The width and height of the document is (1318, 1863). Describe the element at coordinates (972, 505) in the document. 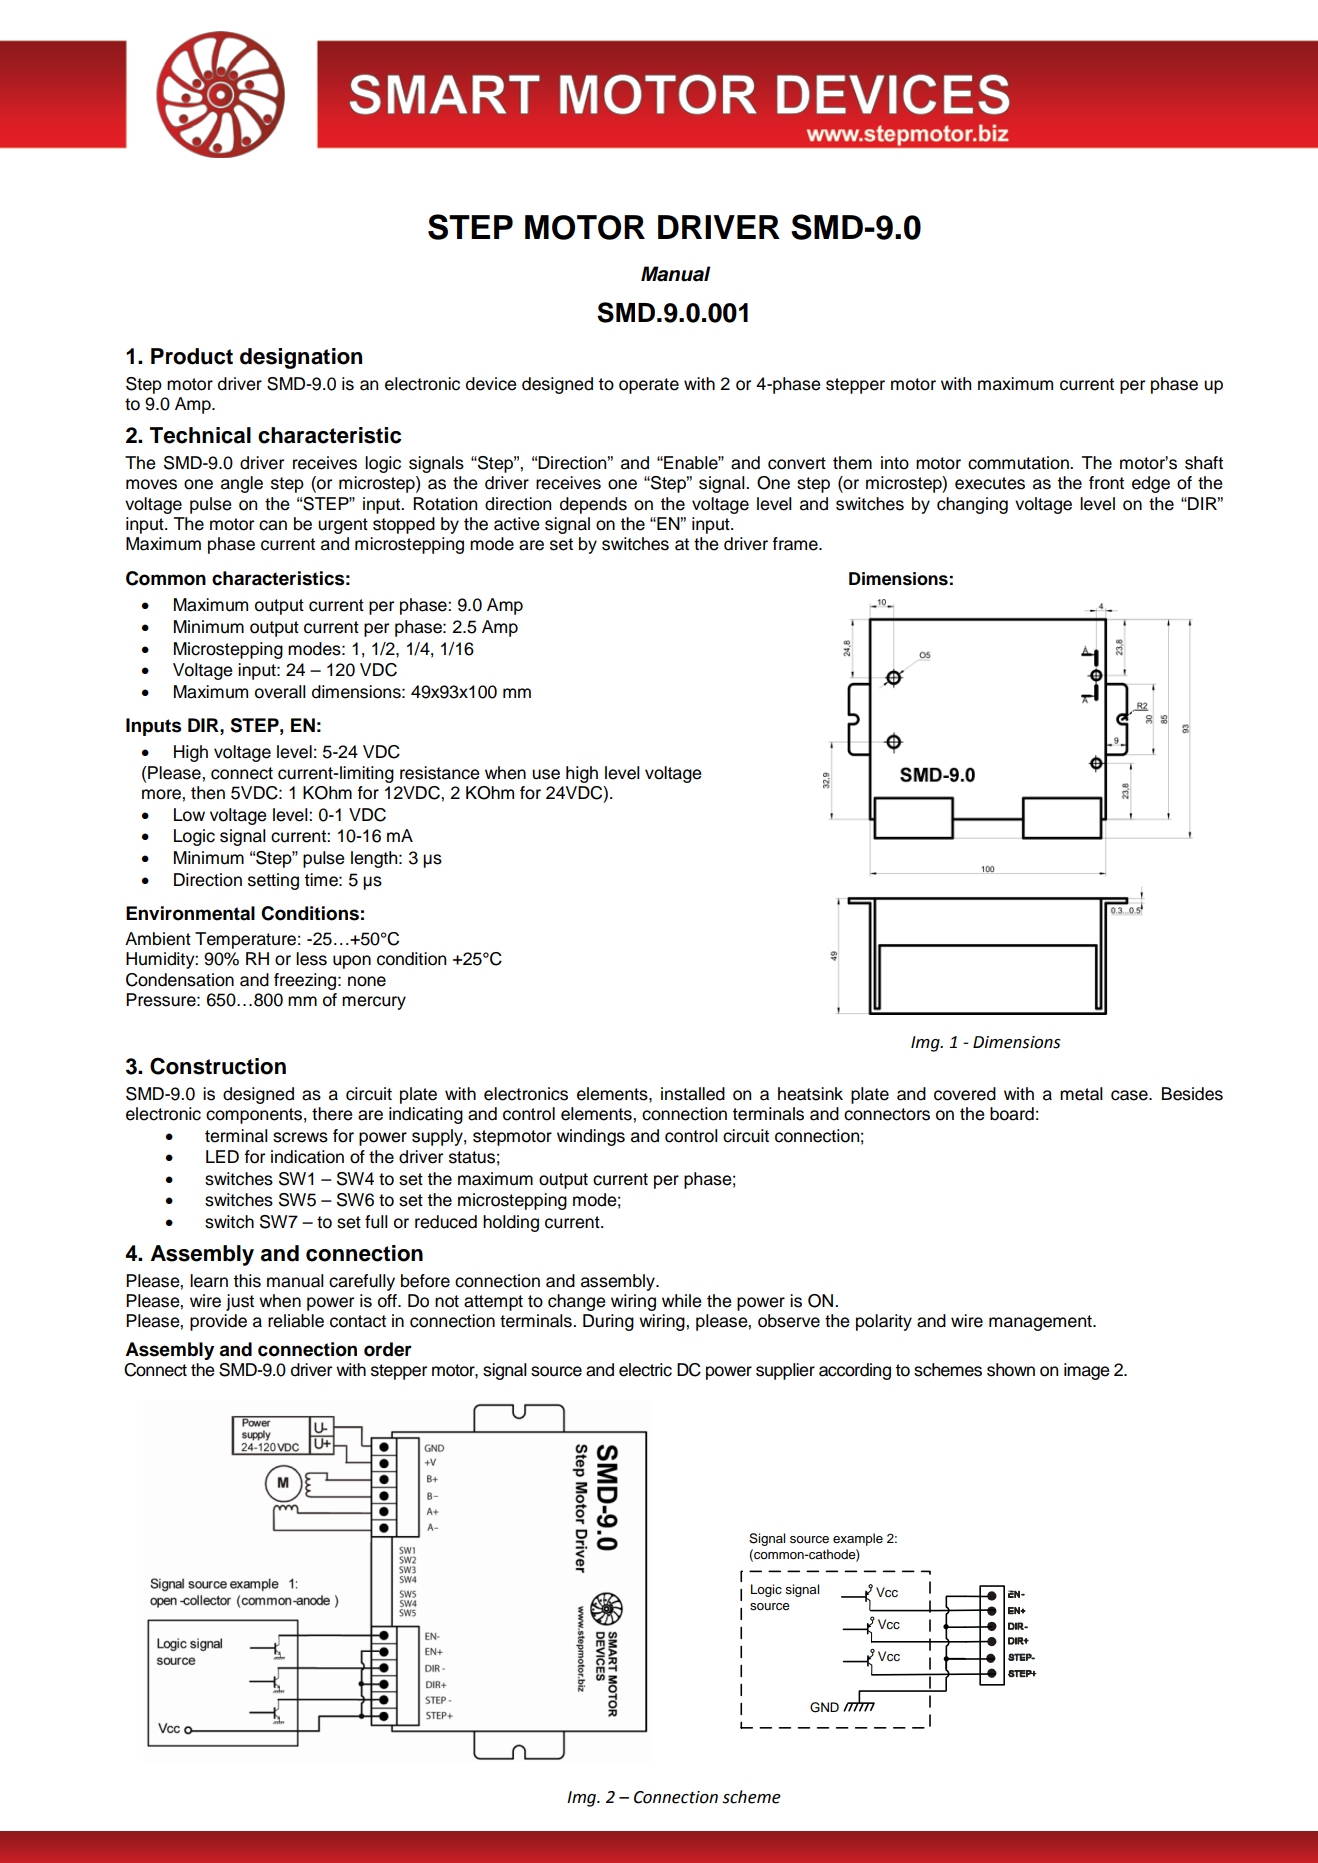

I see `changing` at that location.
